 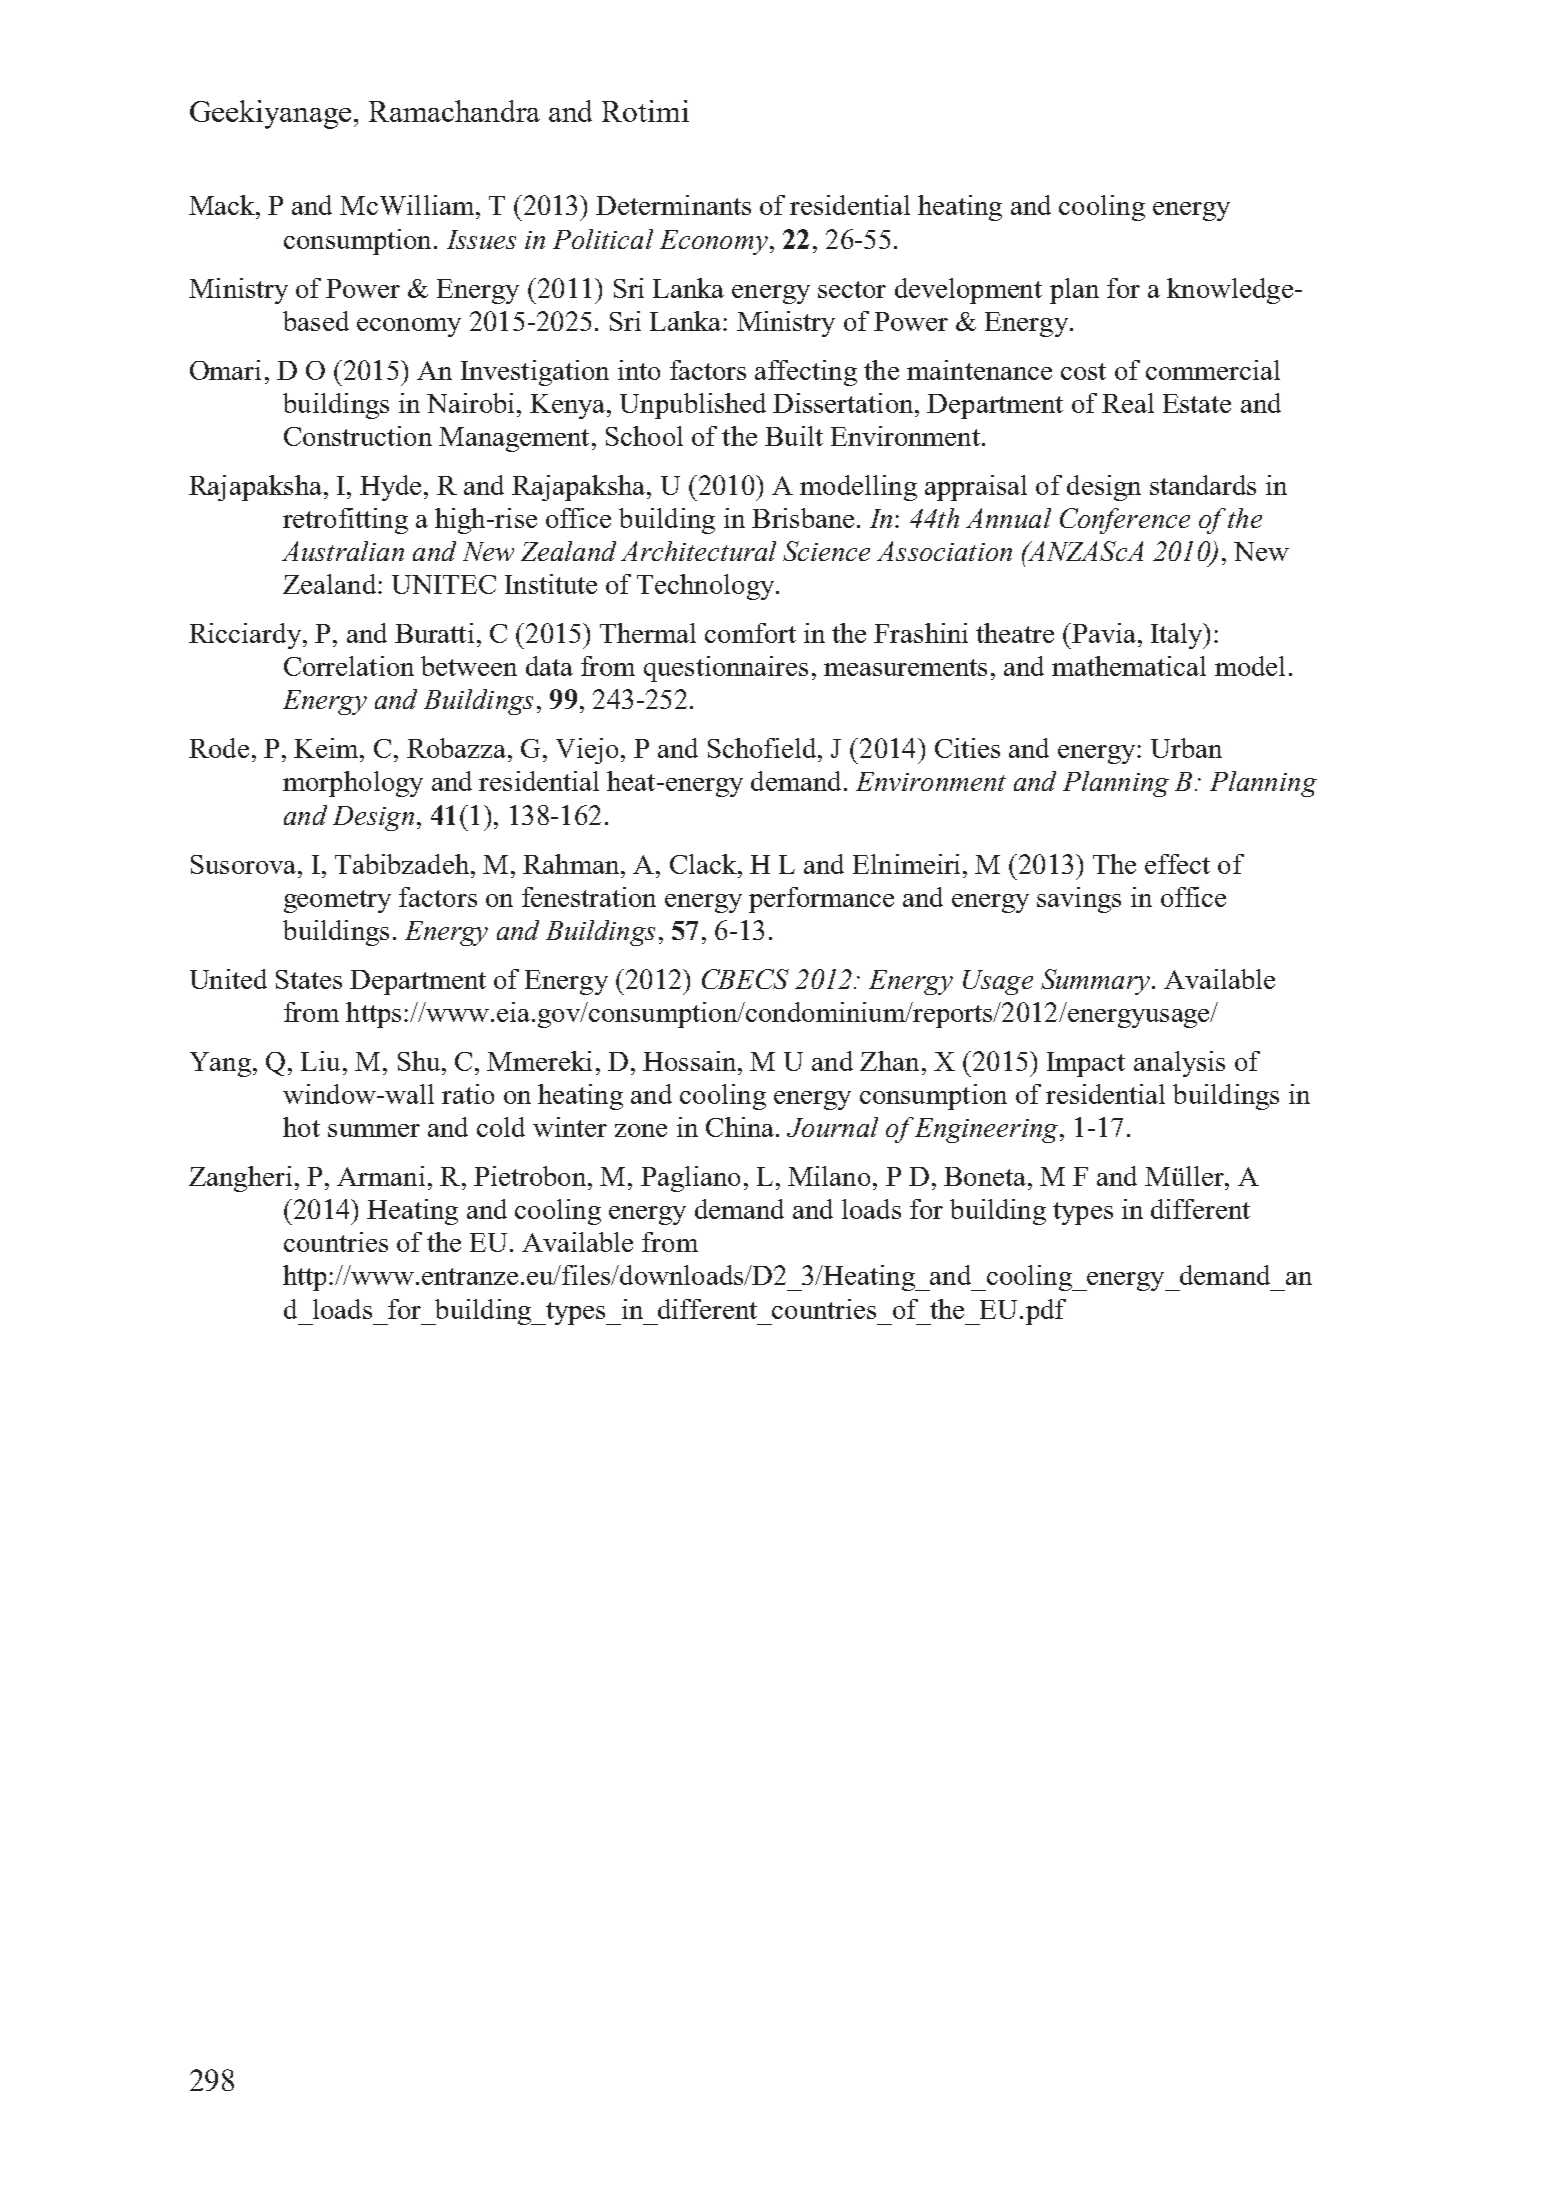 I want to click on Hyde, so click(x=390, y=488).
